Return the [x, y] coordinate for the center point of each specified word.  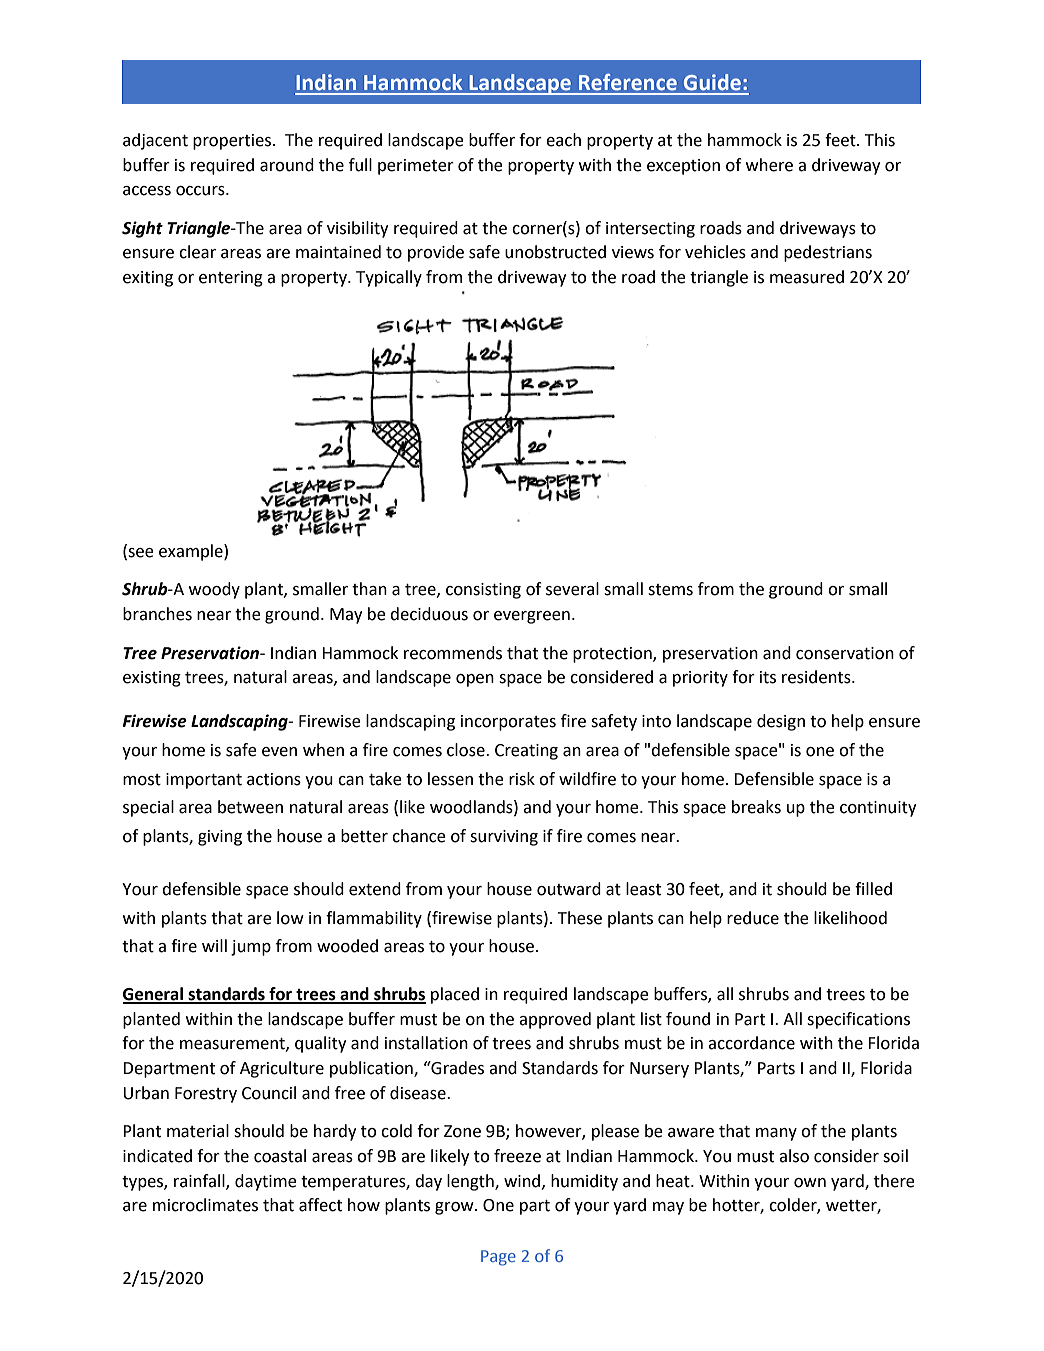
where [769, 165]
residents [817, 677]
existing [152, 679]
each [563, 140]
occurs [201, 191]
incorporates [508, 723]
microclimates [205, 1205]
